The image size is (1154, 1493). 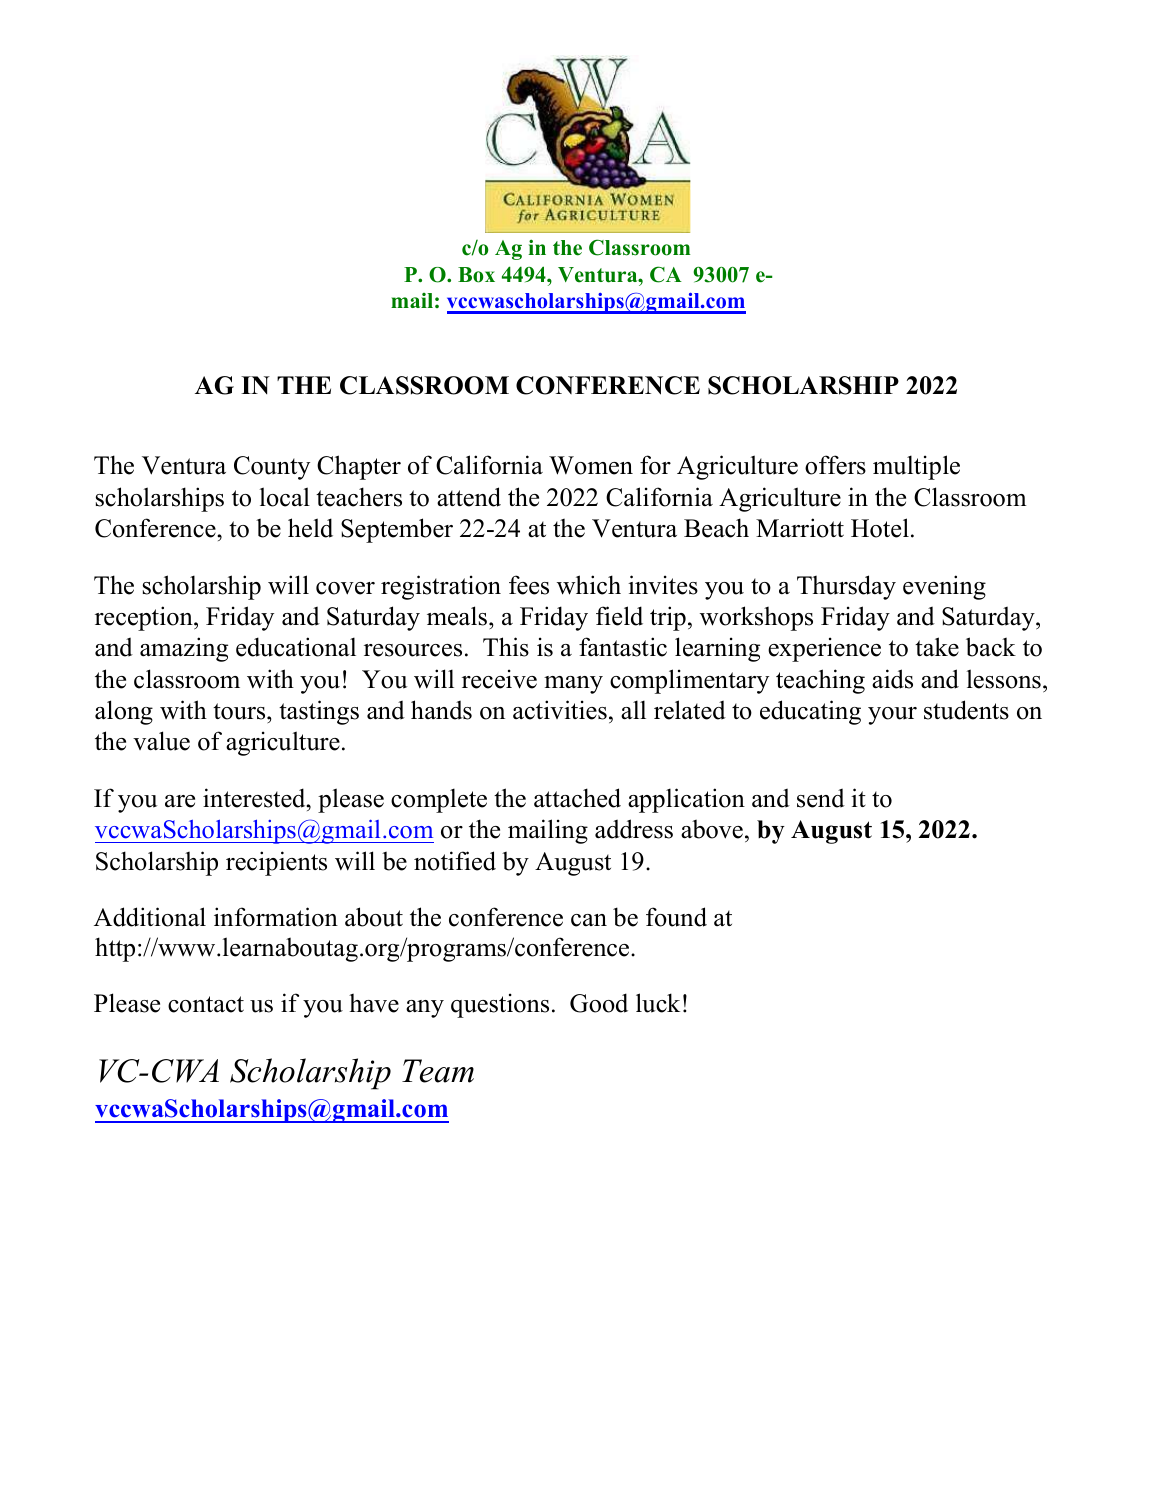 I want to click on amazing, so click(x=184, y=649).
